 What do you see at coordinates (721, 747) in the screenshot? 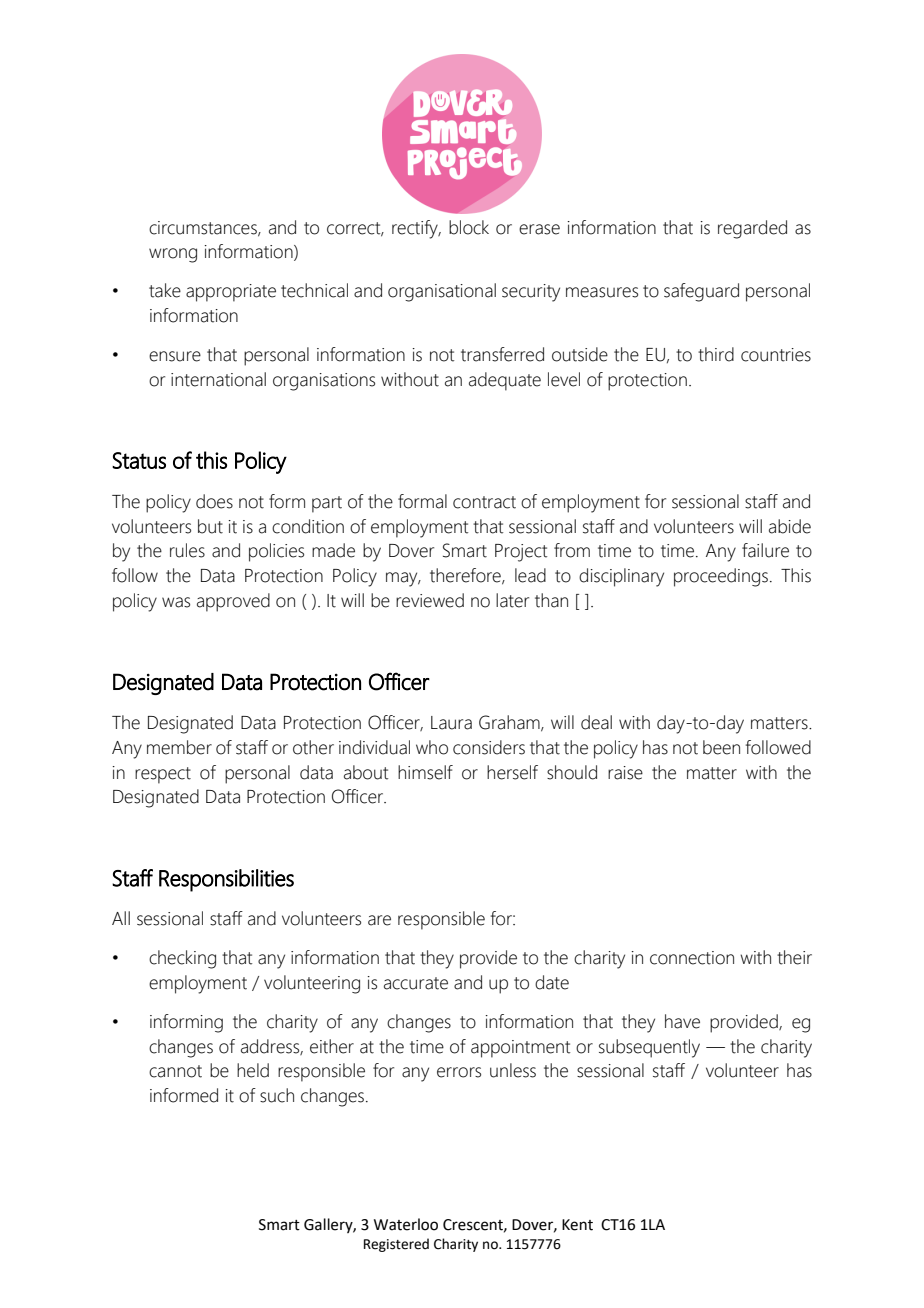
I see `been` at bounding box center [721, 747].
